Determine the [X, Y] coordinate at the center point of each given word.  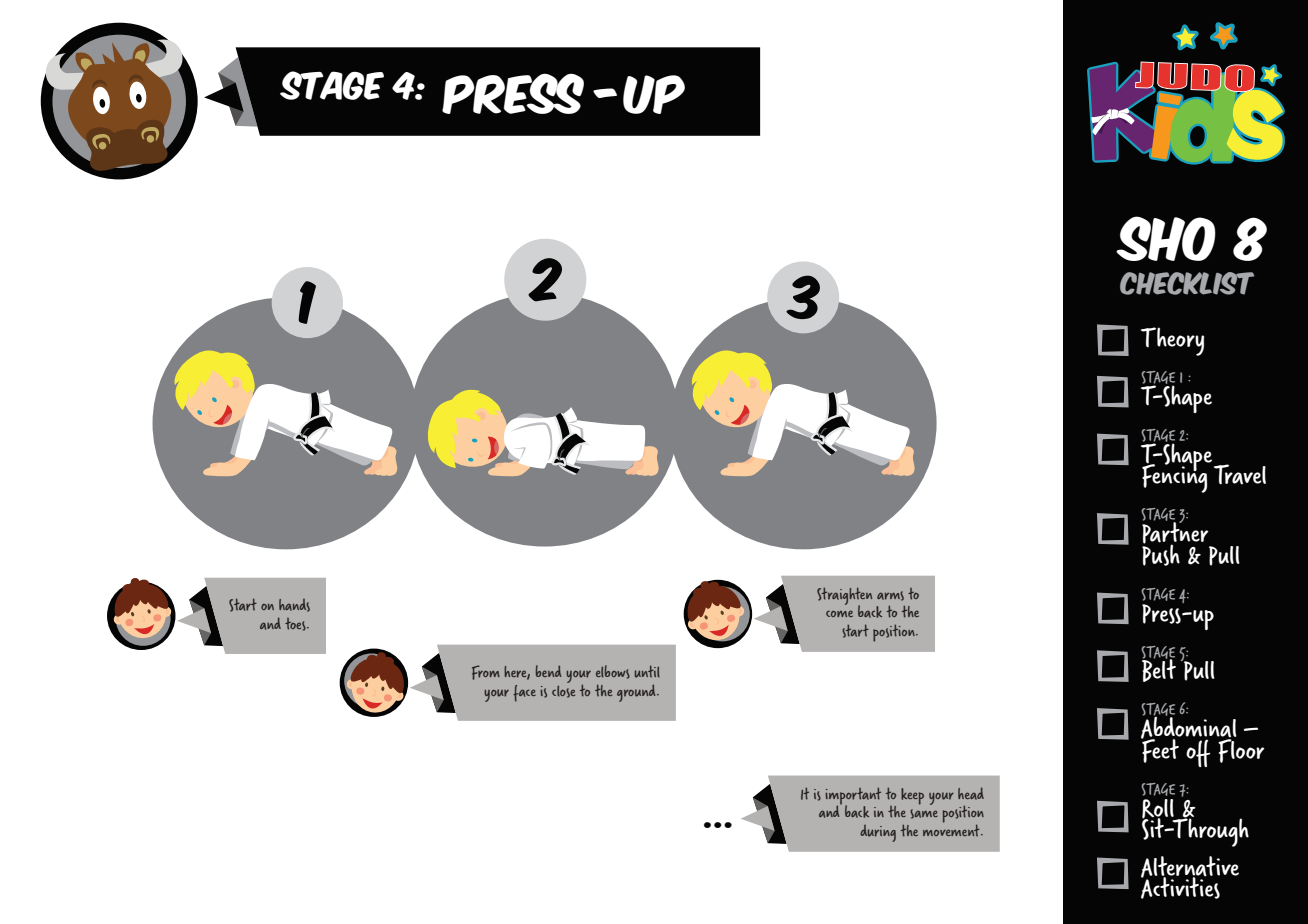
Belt [1159, 669]
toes [296, 624]
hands [294, 605]
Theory [1172, 341]
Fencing [1176, 477]
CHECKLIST [1187, 283]
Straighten [844, 597]
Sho [1166, 238]
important [853, 797]
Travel [1240, 474]
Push [1161, 554]
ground [637, 693]
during [878, 833]
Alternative [1190, 867]
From [486, 672]
